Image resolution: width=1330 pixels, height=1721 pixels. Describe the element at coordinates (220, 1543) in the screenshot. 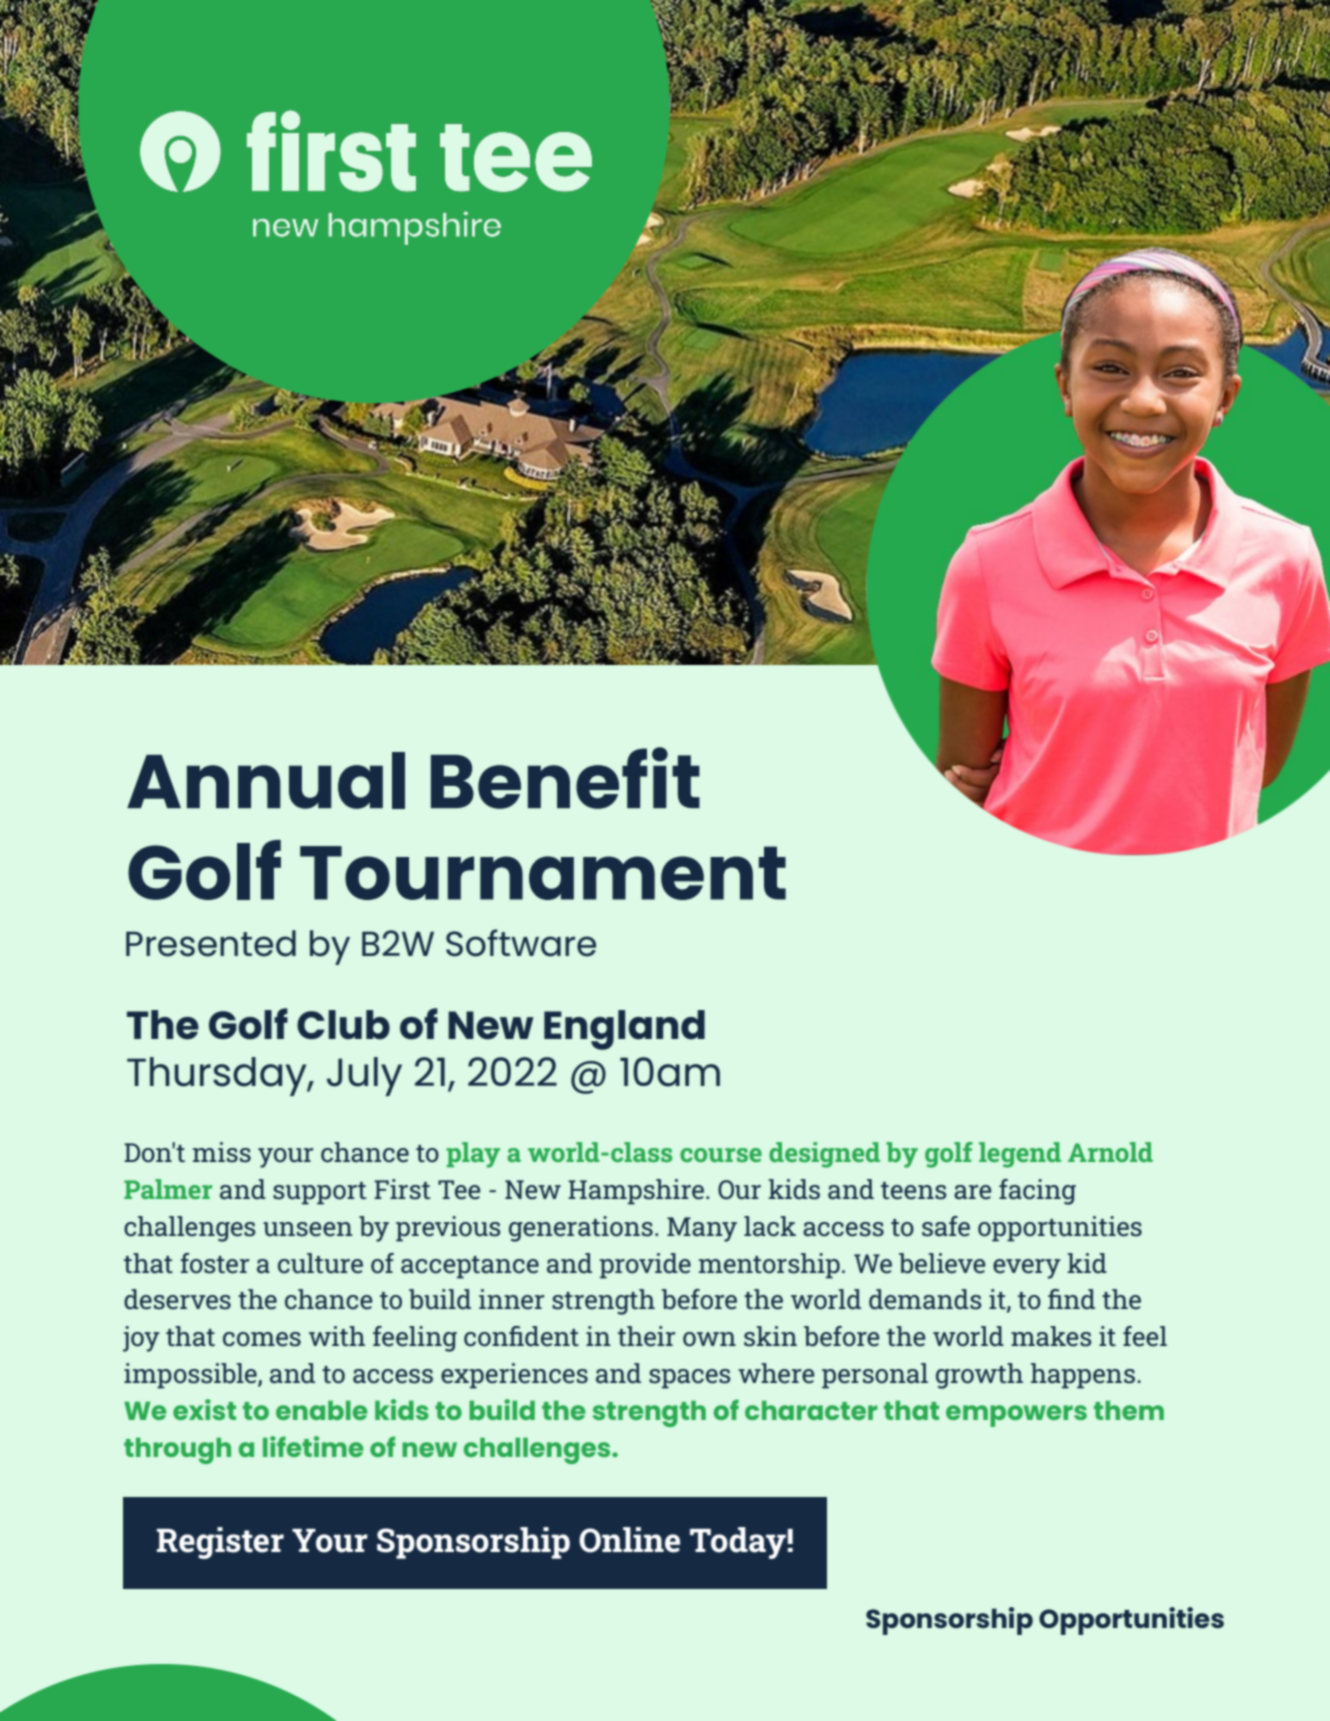

I see `Register` at that location.
